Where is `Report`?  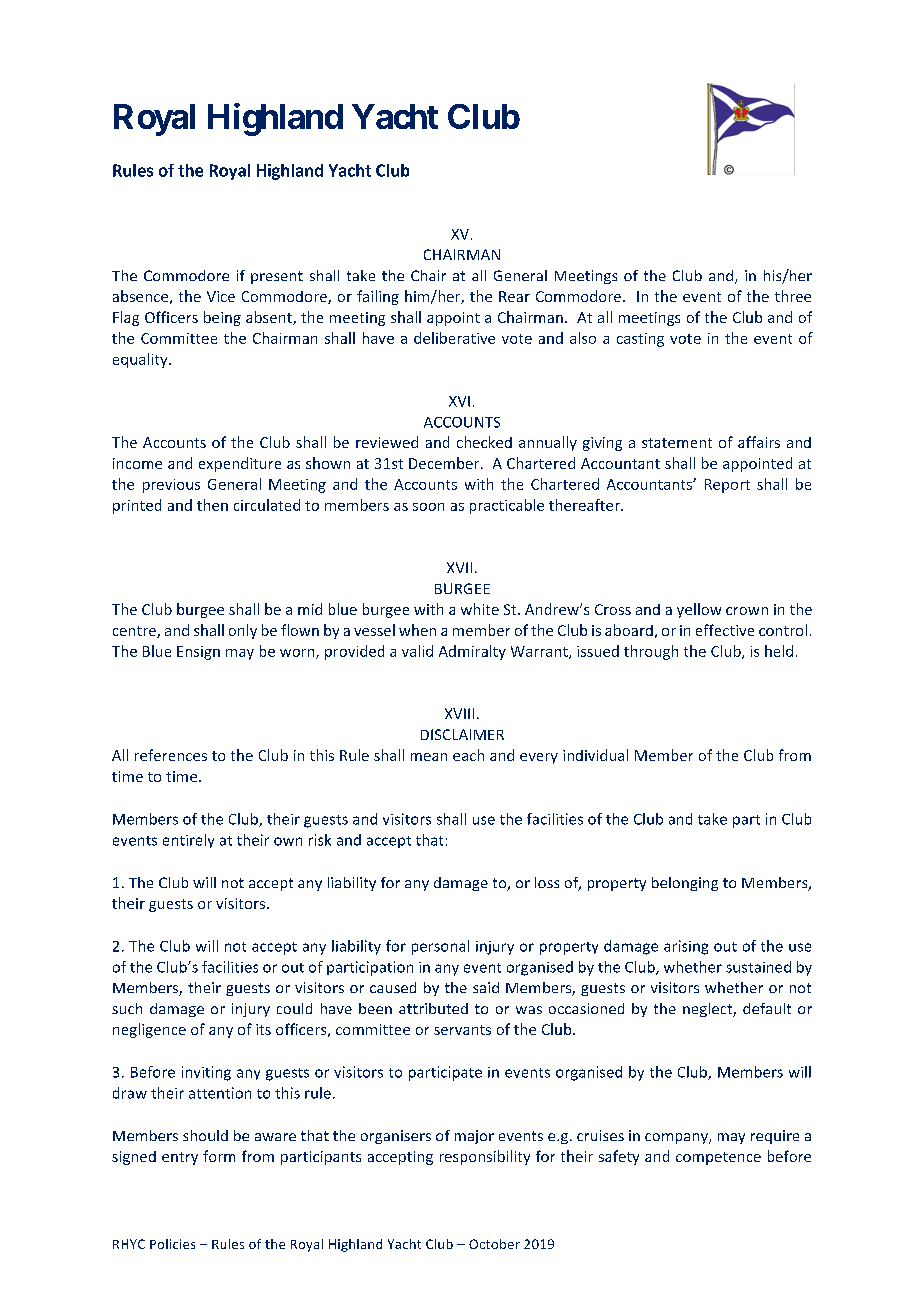
Report is located at coordinates (727, 486).
